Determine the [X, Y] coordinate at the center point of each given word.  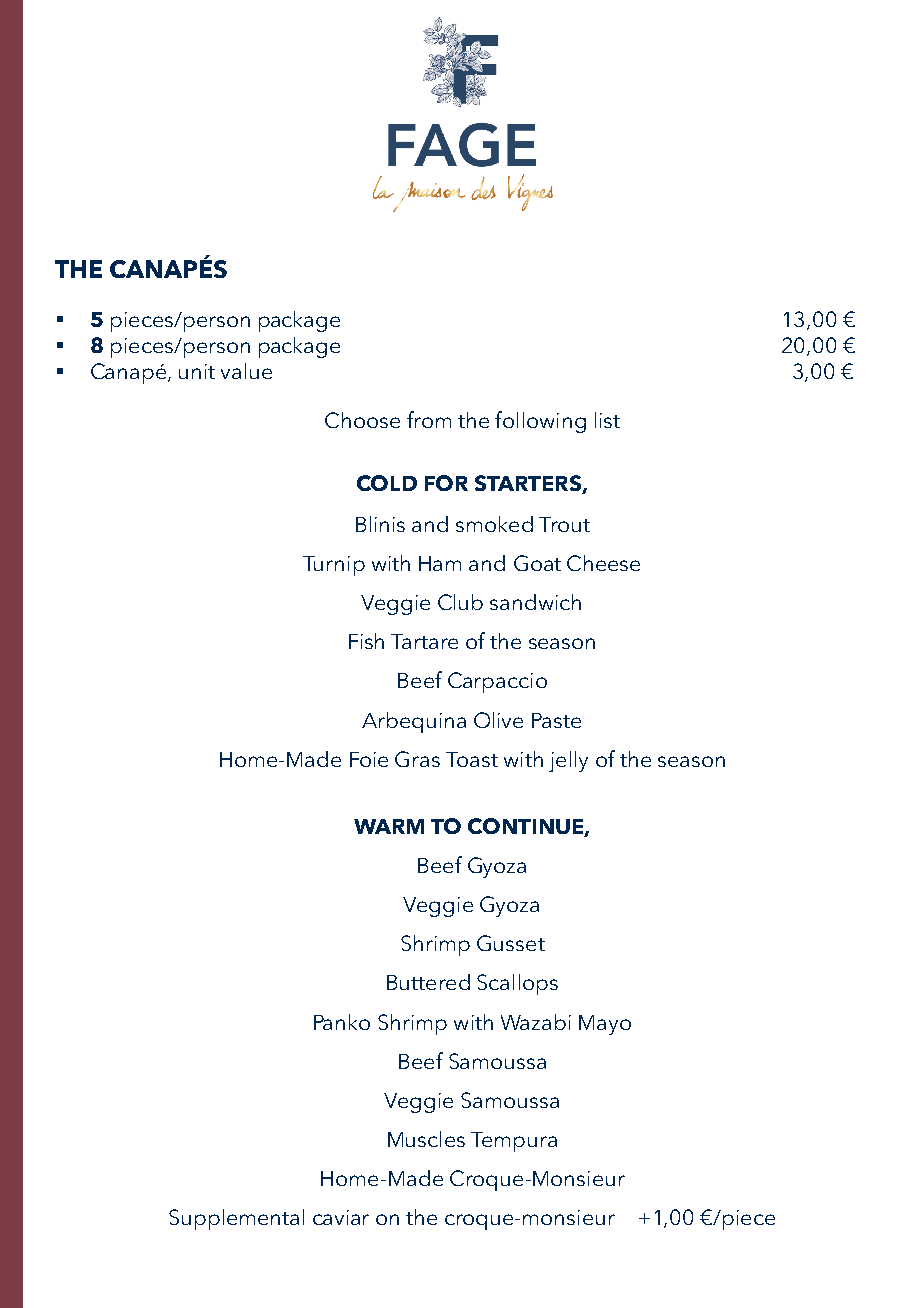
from [429, 419]
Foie [369, 759]
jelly [568, 761]
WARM [389, 826]
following [540, 422]
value [246, 371]
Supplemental [236, 1219]
